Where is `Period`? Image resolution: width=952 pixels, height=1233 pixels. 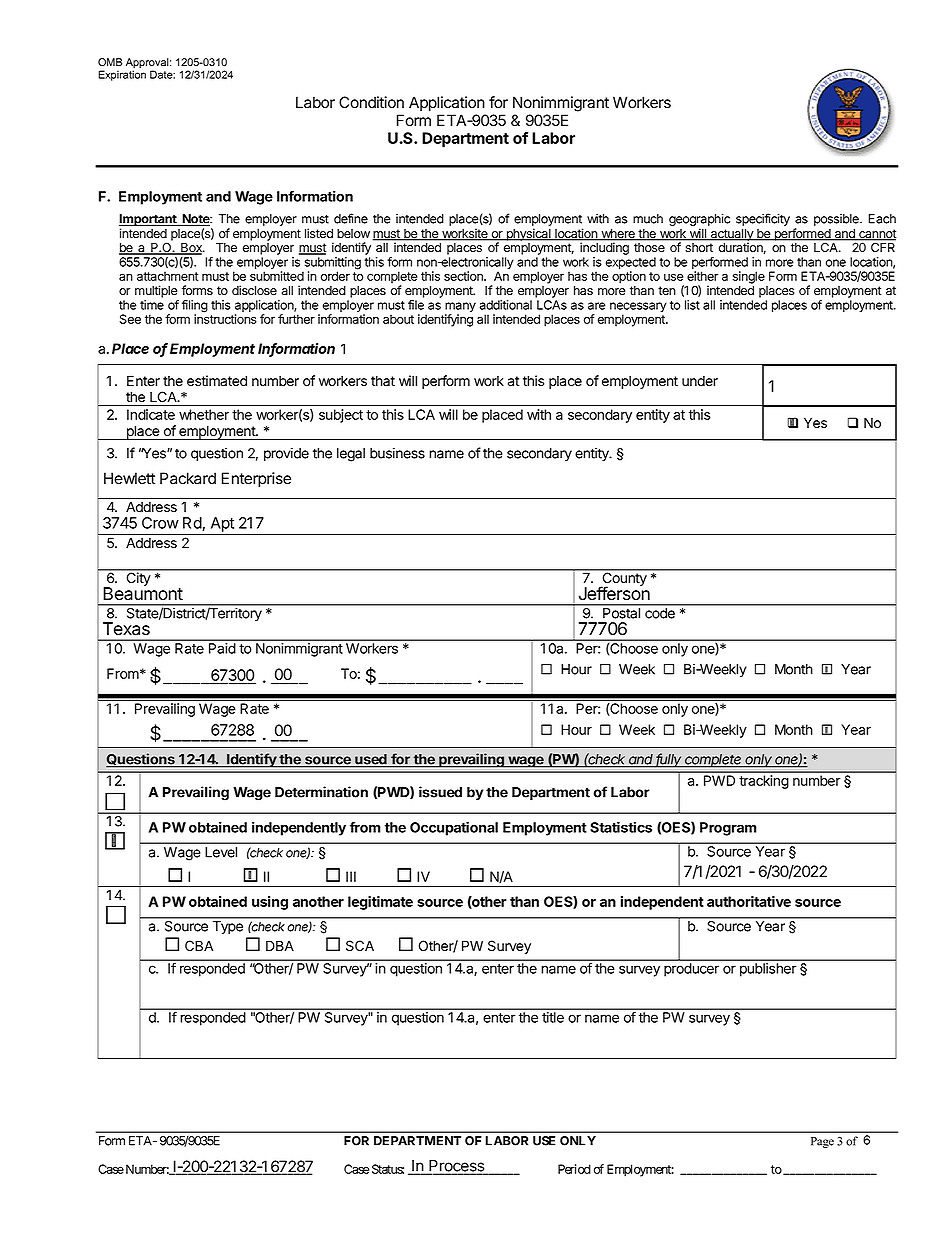
Period is located at coordinates (574, 1169).
